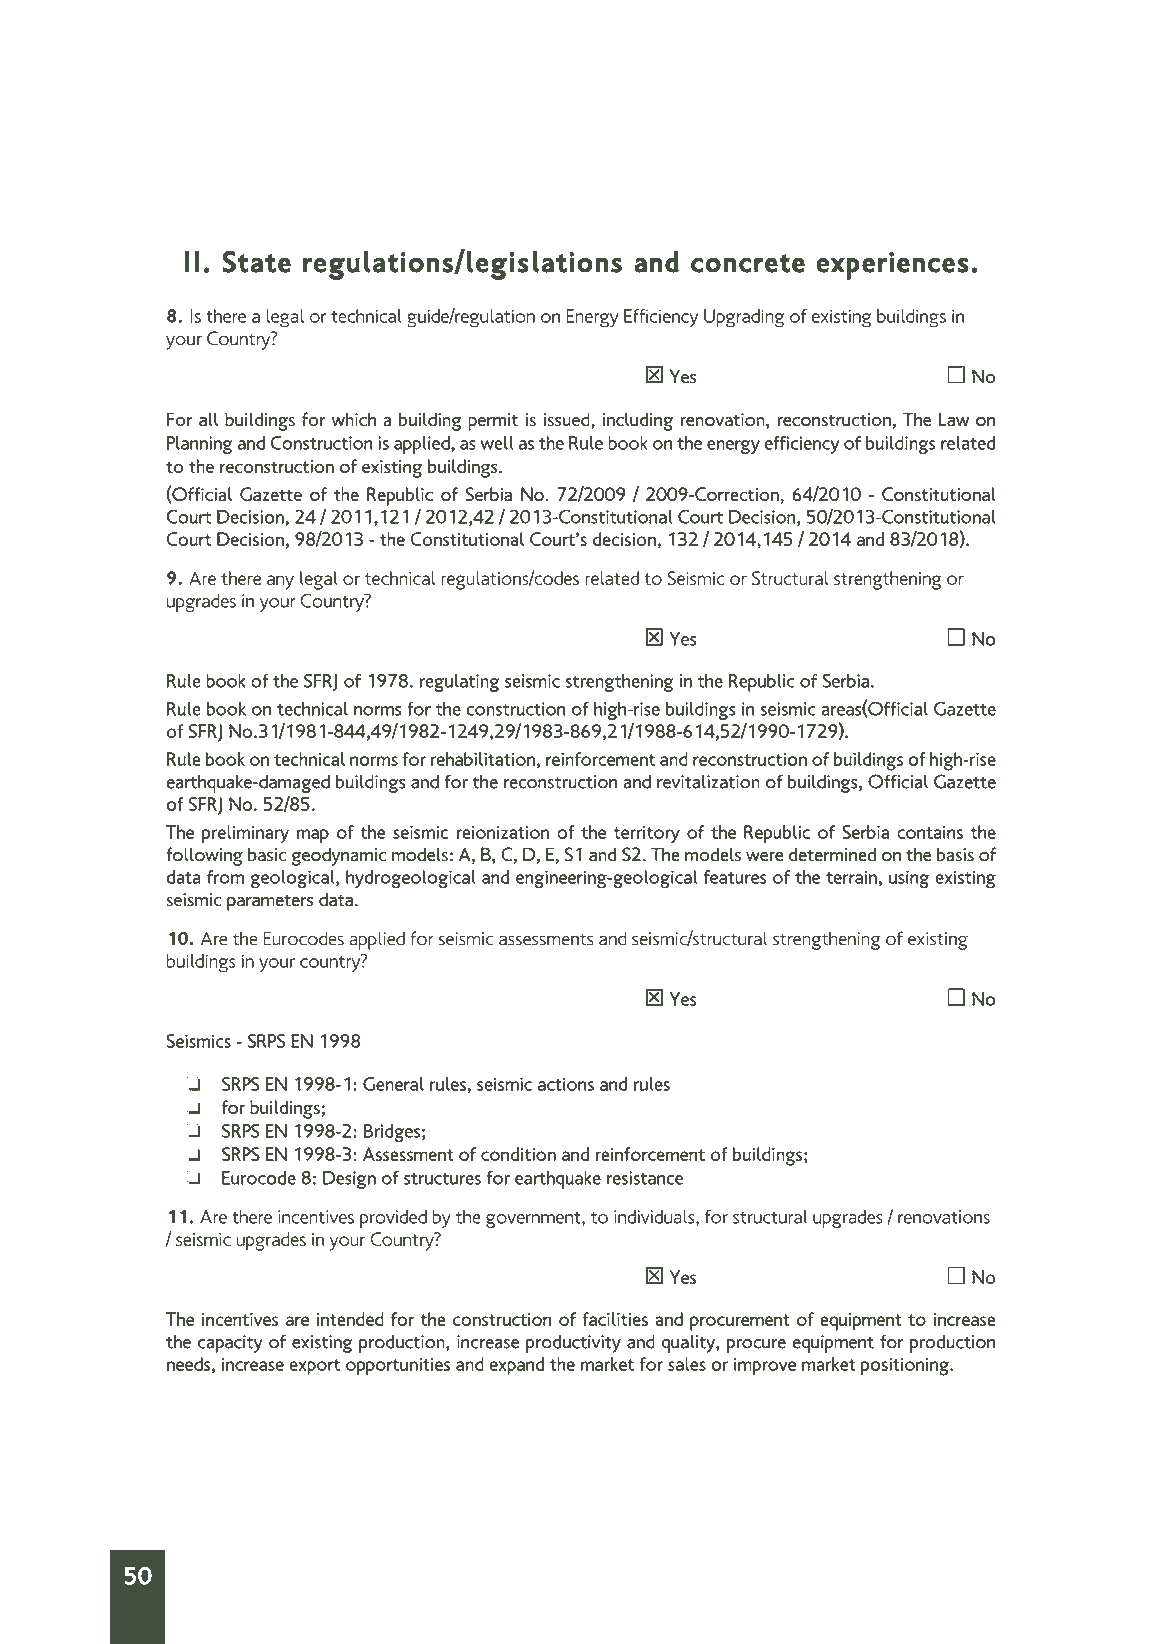 The width and height of the screenshot is (1162, 1644). What do you see at coordinates (573, 1343) in the screenshot?
I see `productivity` at bounding box center [573, 1343].
